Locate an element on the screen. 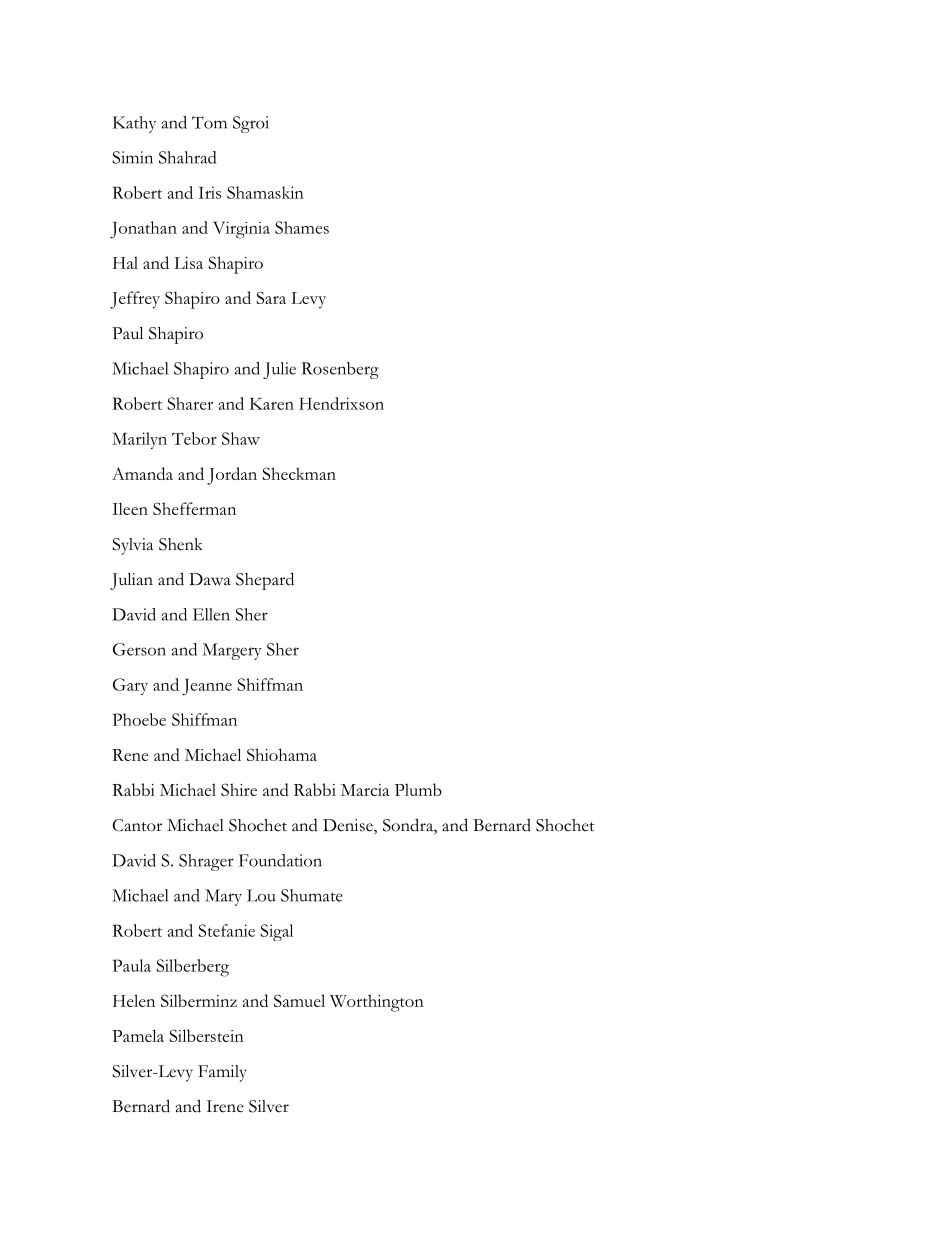 The width and height of the screenshot is (952, 1233). Pamela is located at coordinates (138, 1035).
